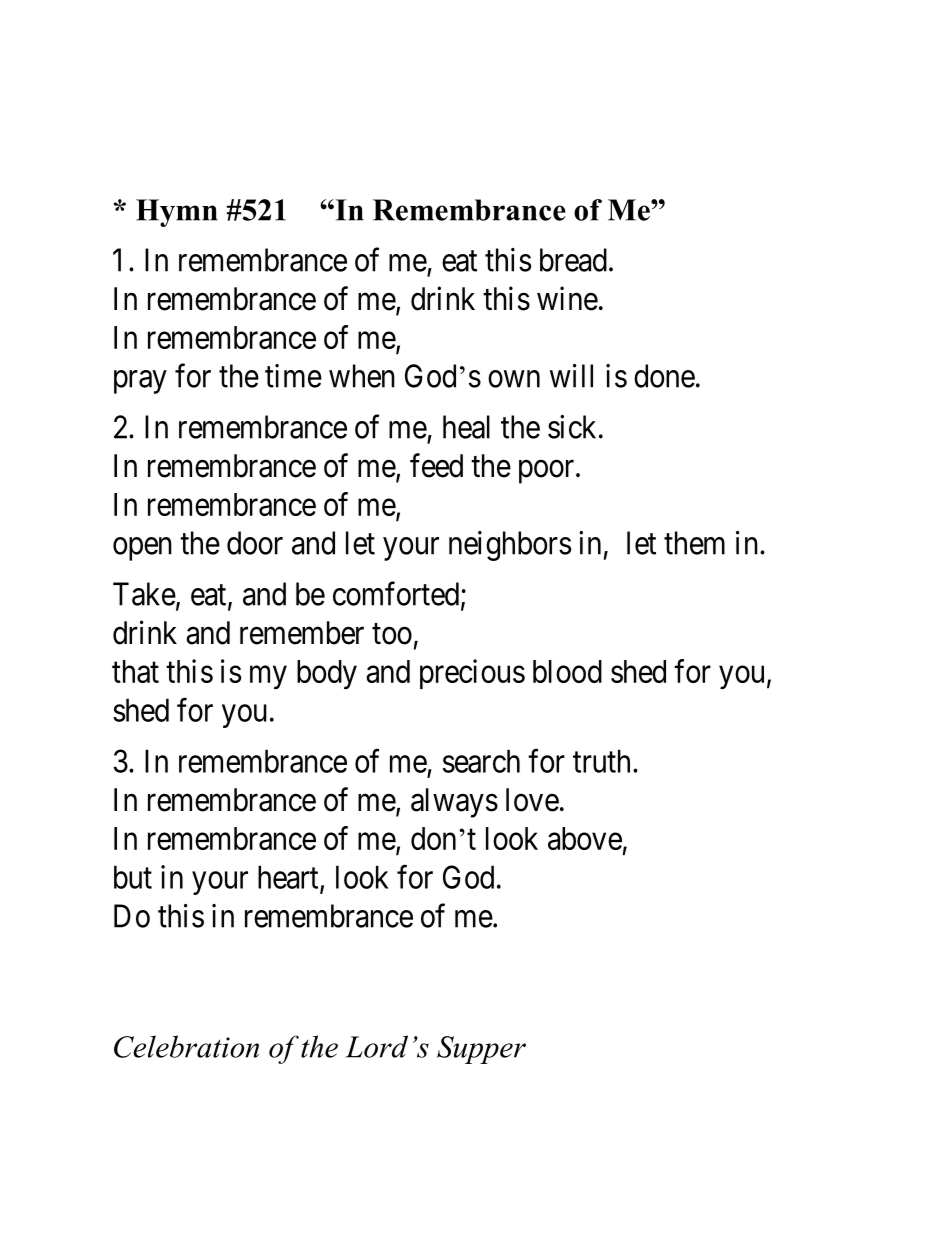 This image has width=952, height=1233. Describe the element at coordinates (133, 877) in the image. I see `but` at that location.
